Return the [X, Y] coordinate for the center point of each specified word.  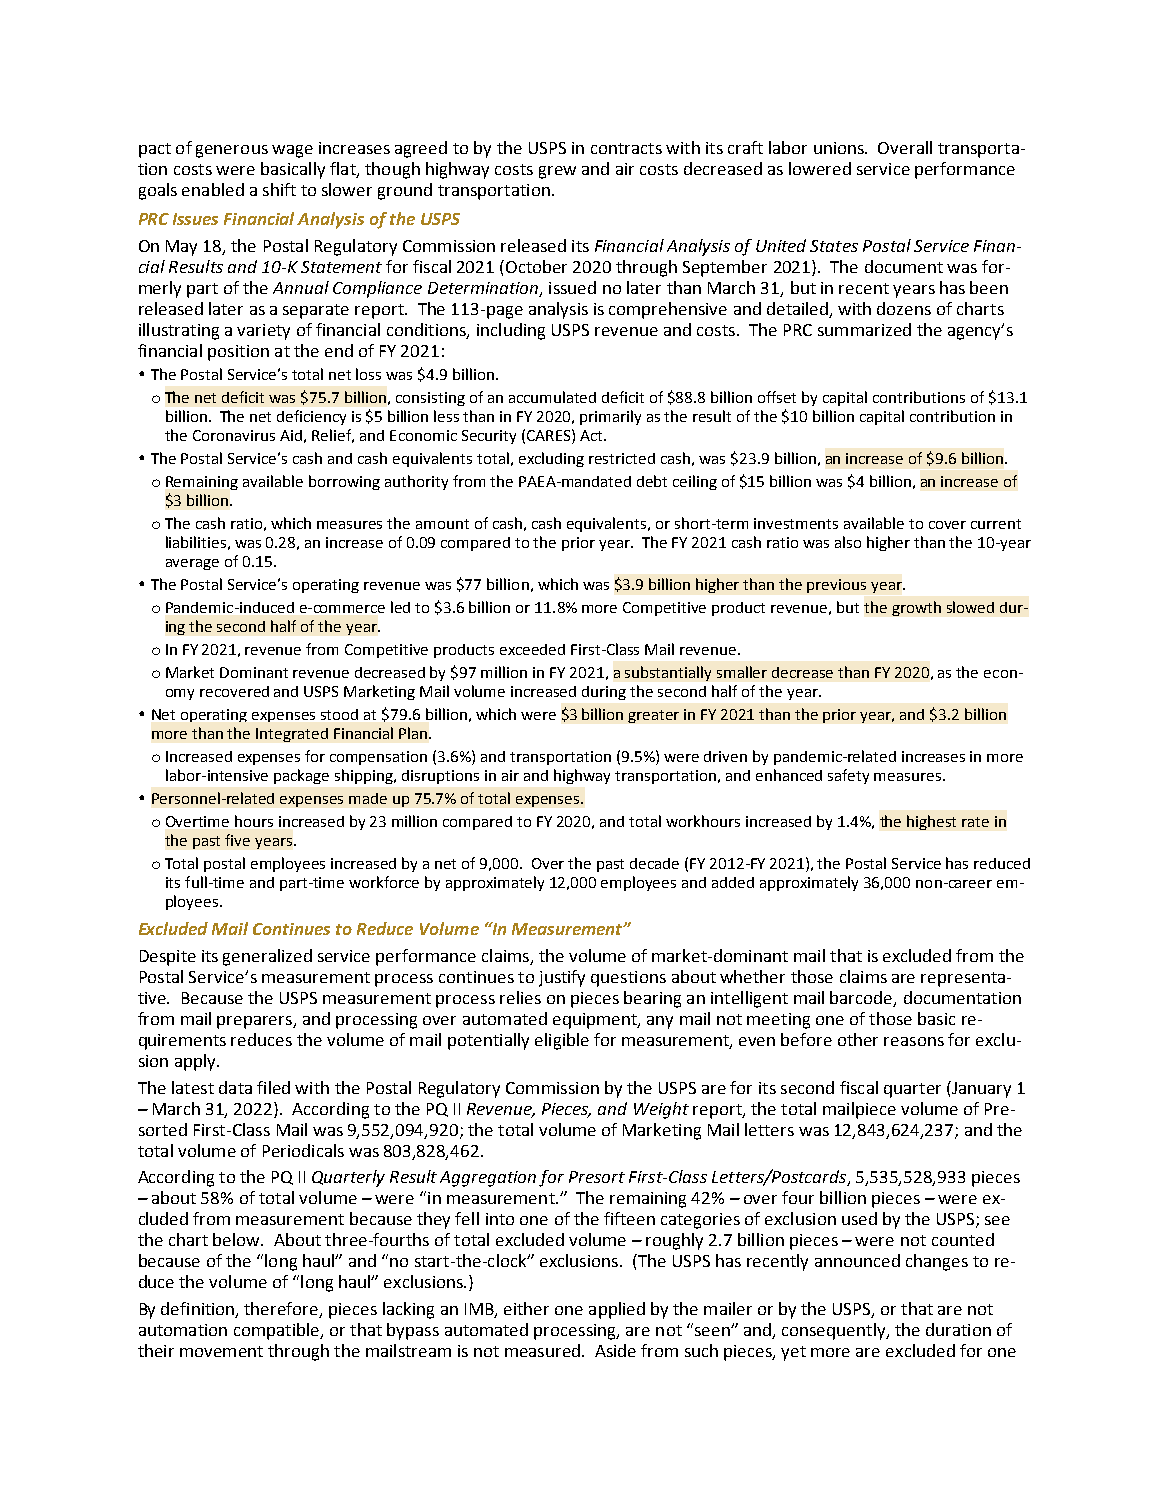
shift [279, 189]
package [301, 776]
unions [840, 148]
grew [557, 172]
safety [848, 776]
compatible [278, 1331]
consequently [835, 1331]
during [604, 693]
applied [617, 1310]
